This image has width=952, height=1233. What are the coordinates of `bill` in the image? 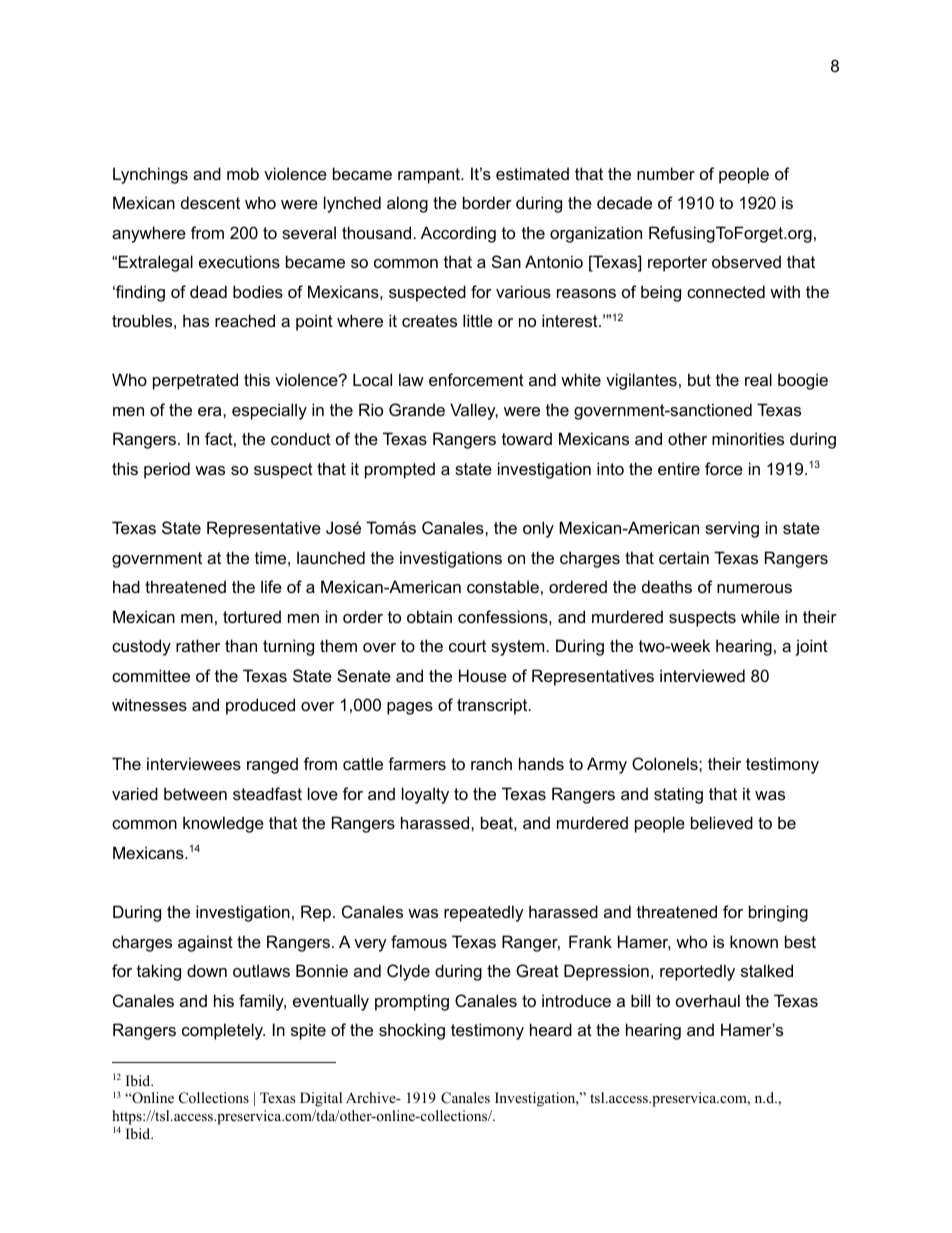 It's located at (640, 1000).
